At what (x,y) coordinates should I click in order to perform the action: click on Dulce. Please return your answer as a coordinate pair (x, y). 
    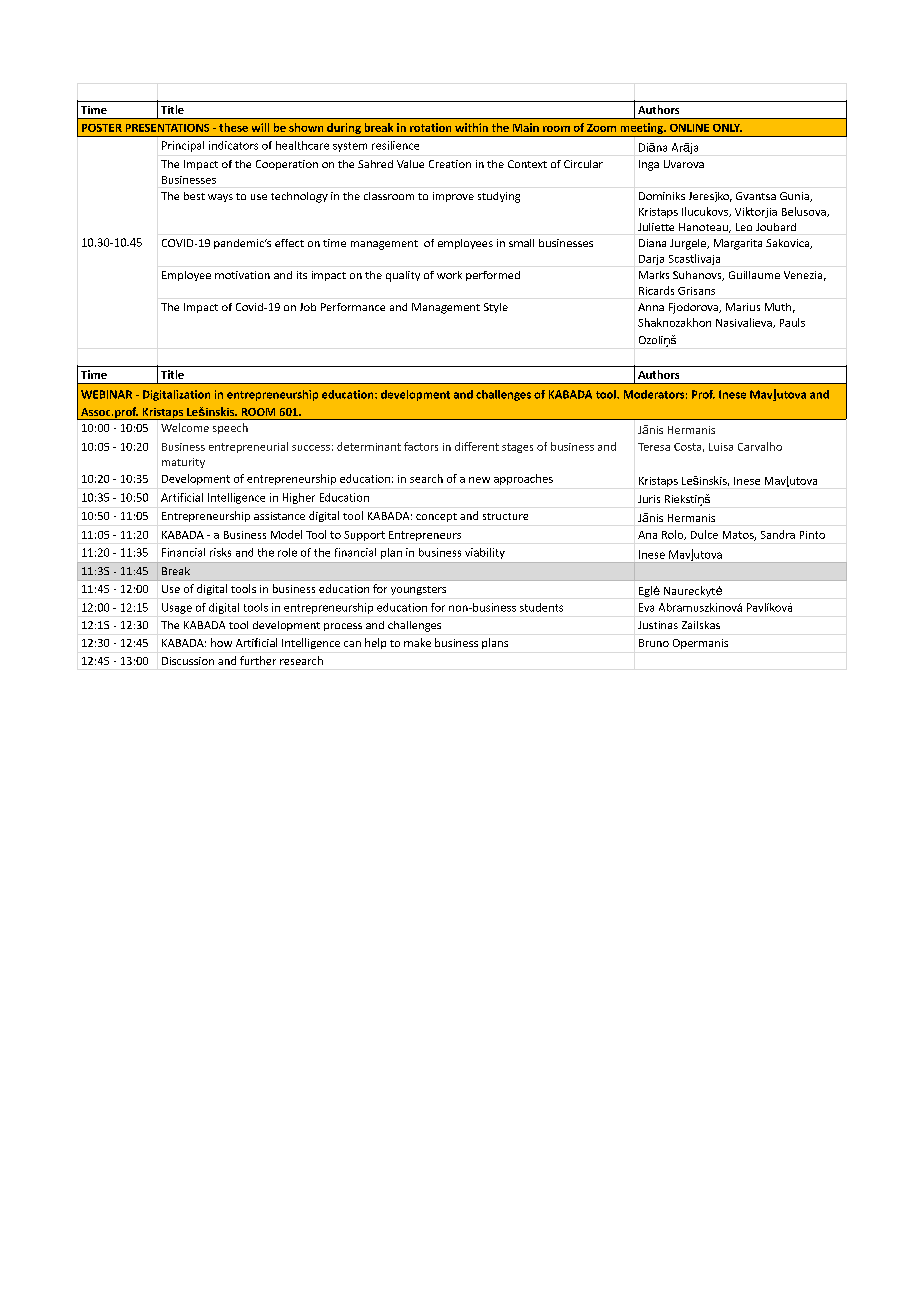
    Looking at the image, I should click on (704, 534).
